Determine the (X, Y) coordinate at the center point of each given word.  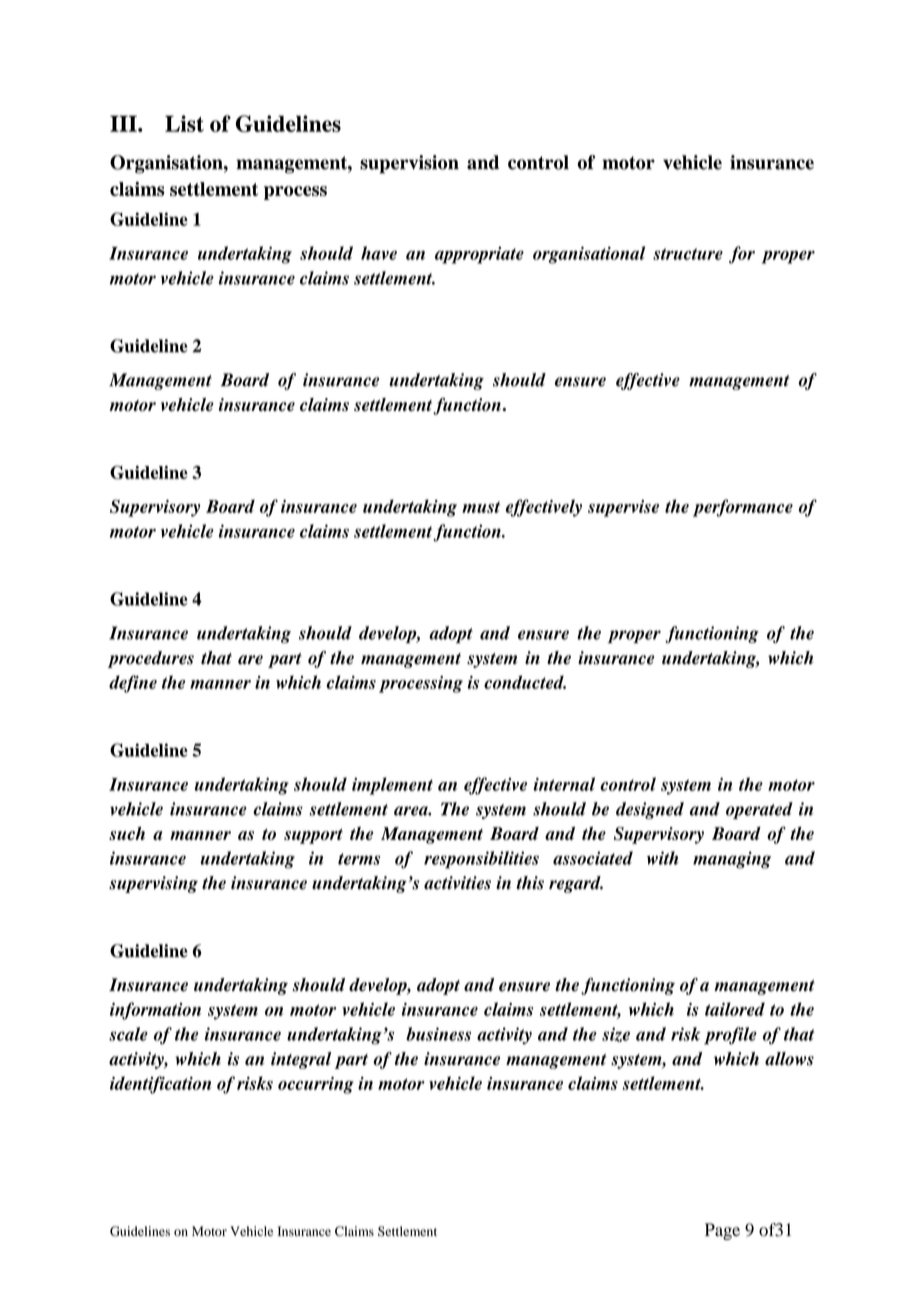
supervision (409, 164)
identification (161, 1085)
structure (688, 254)
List (184, 123)
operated (759, 810)
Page (722, 1231)
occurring (316, 1085)
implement (392, 786)
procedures (151, 659)
